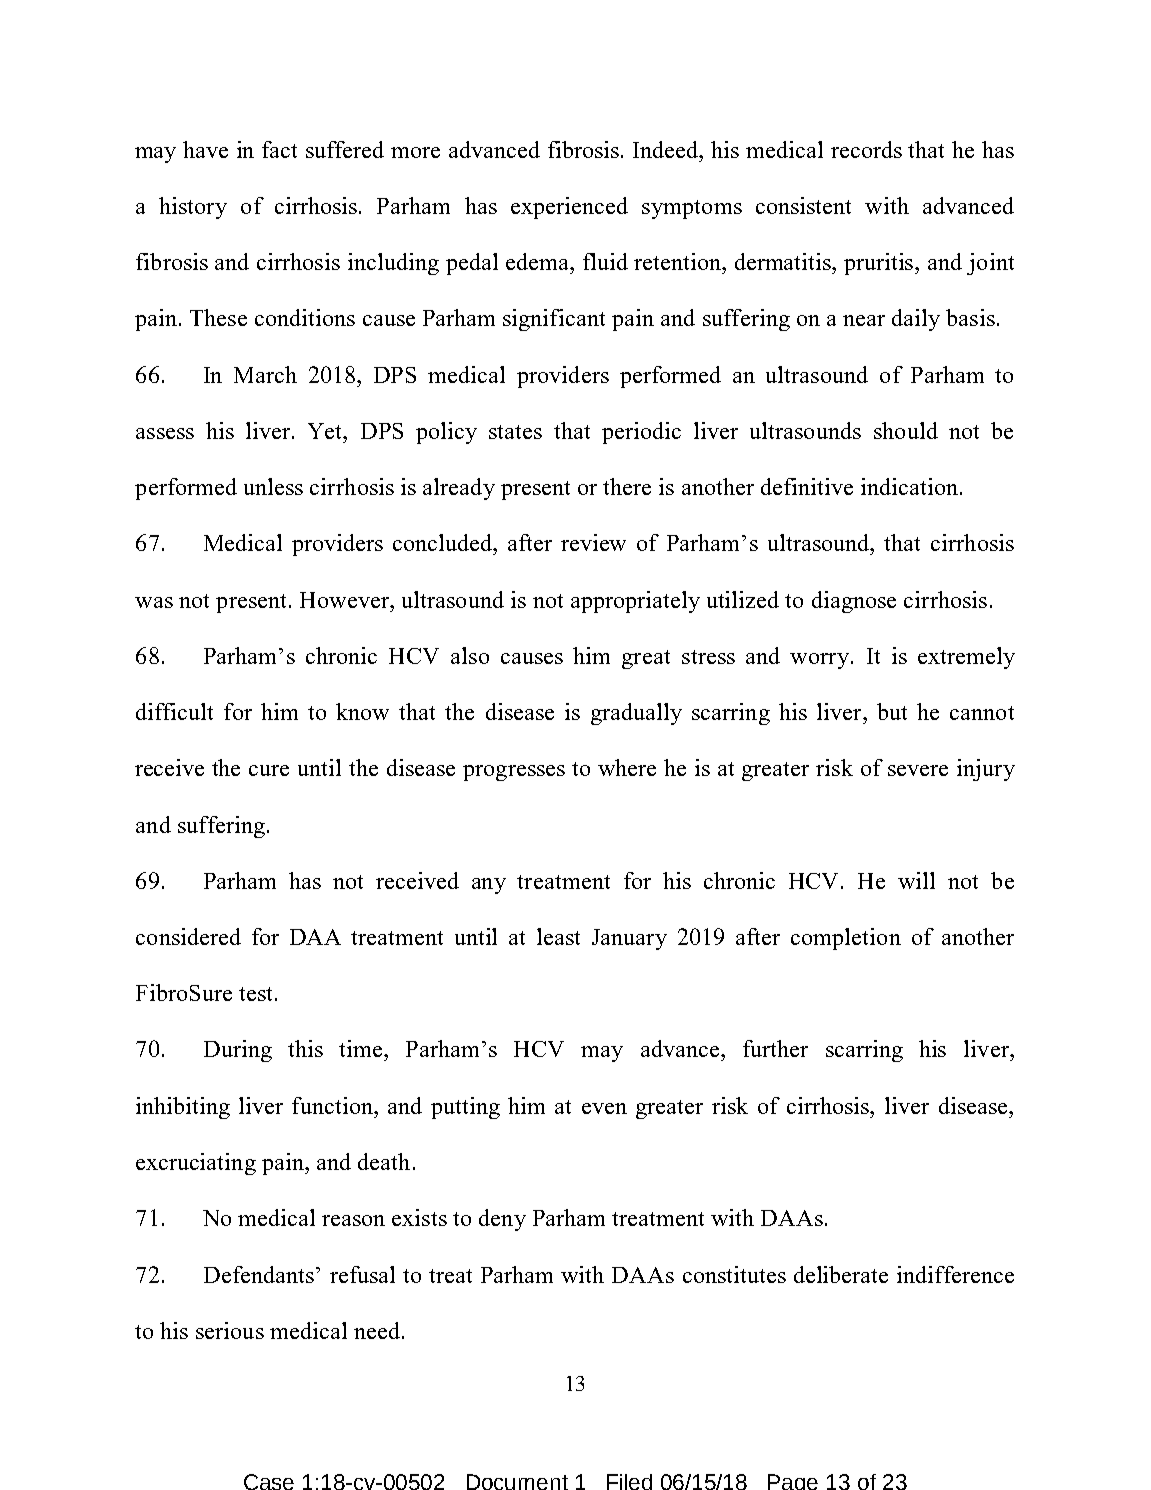 The image size is (1151, 1490). Describe the element at coordinates (635, 602) in the page. I see `appropriately` at that location.
